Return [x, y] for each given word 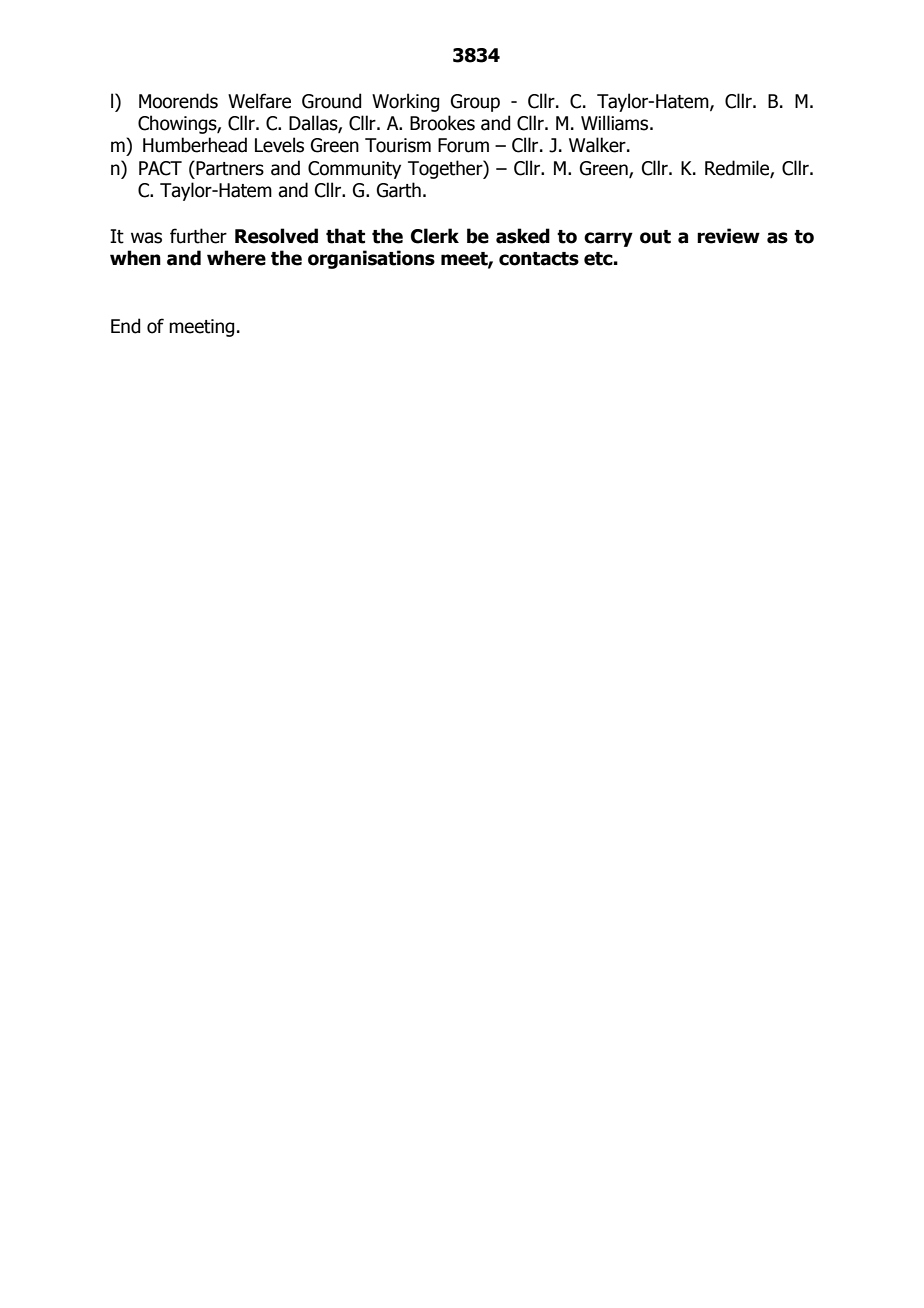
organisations [371, 259]
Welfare [259, 101]
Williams [616, 123]
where [236, 258]
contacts [539, 259]
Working [405, 102]
